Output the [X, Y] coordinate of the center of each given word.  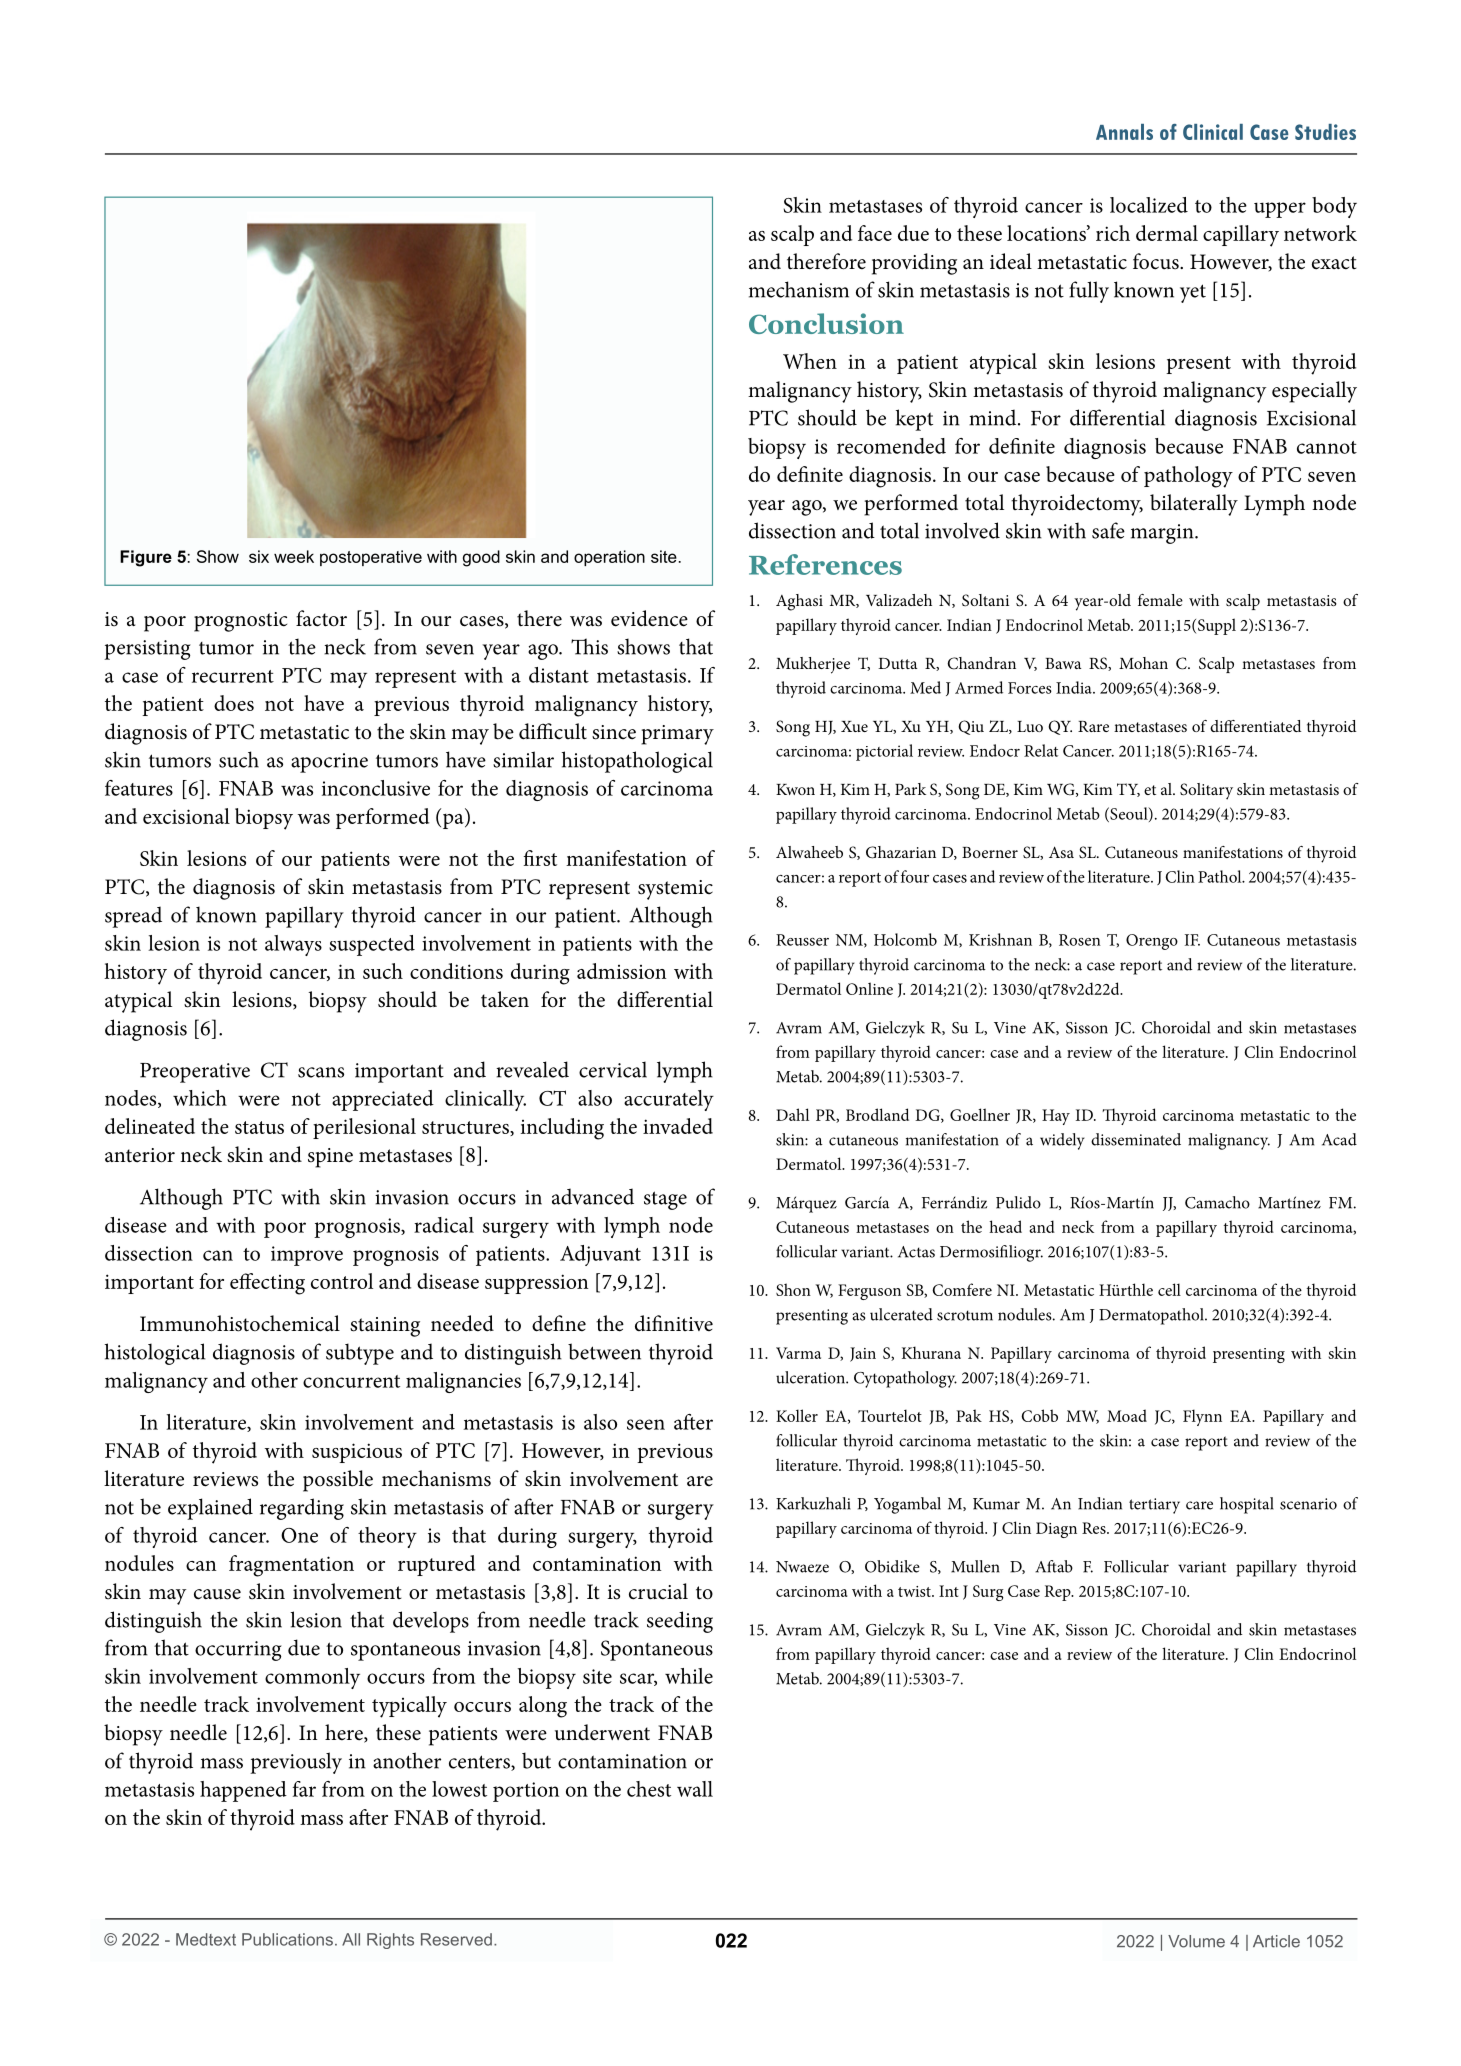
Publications [287, 1939]
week [294, 556]
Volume [1196, 1941]
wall [695, 1789]
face [875, 233]
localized [1149, 205]
